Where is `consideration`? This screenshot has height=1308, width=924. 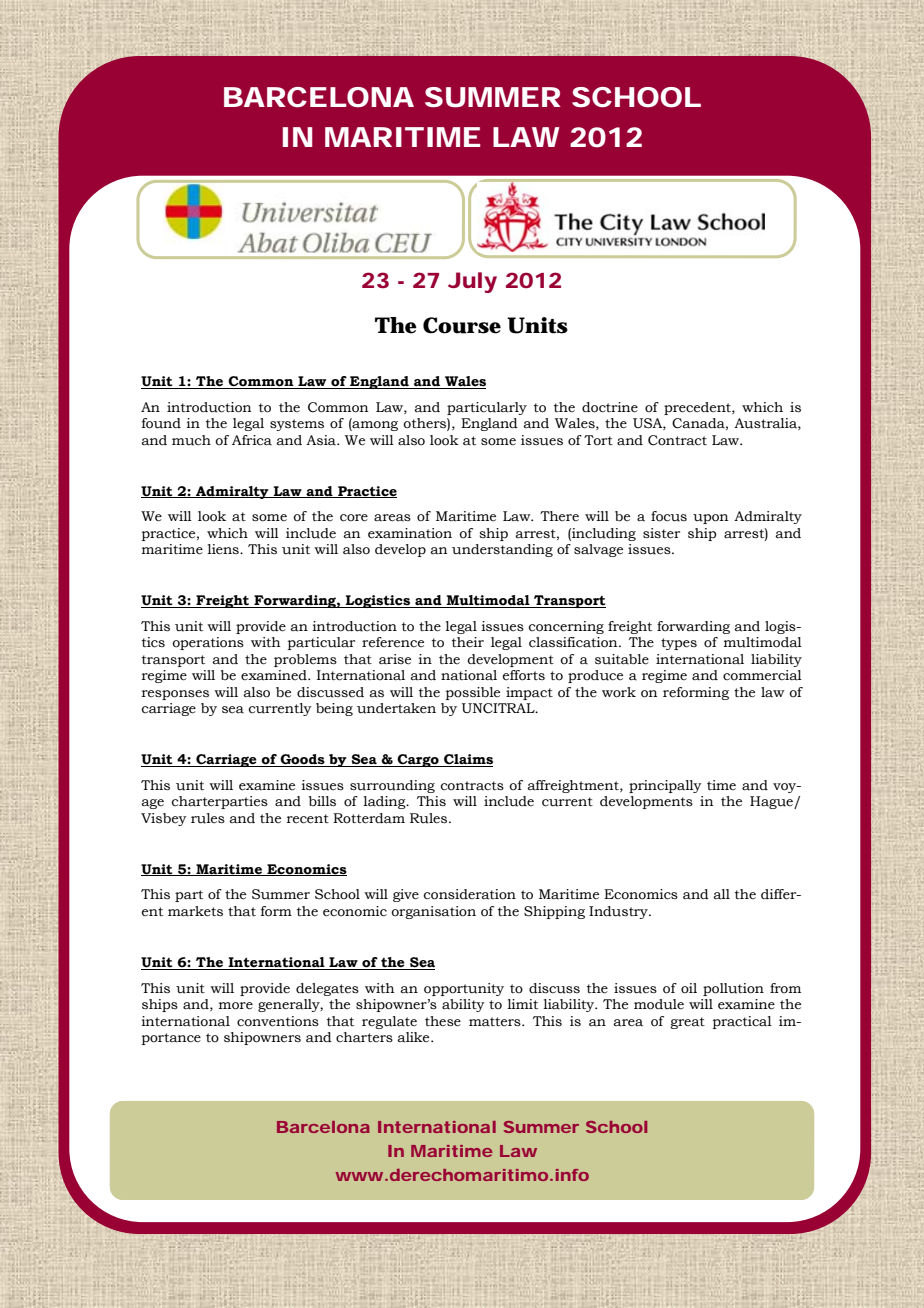 consideration is located at coordinates (469, 894).
